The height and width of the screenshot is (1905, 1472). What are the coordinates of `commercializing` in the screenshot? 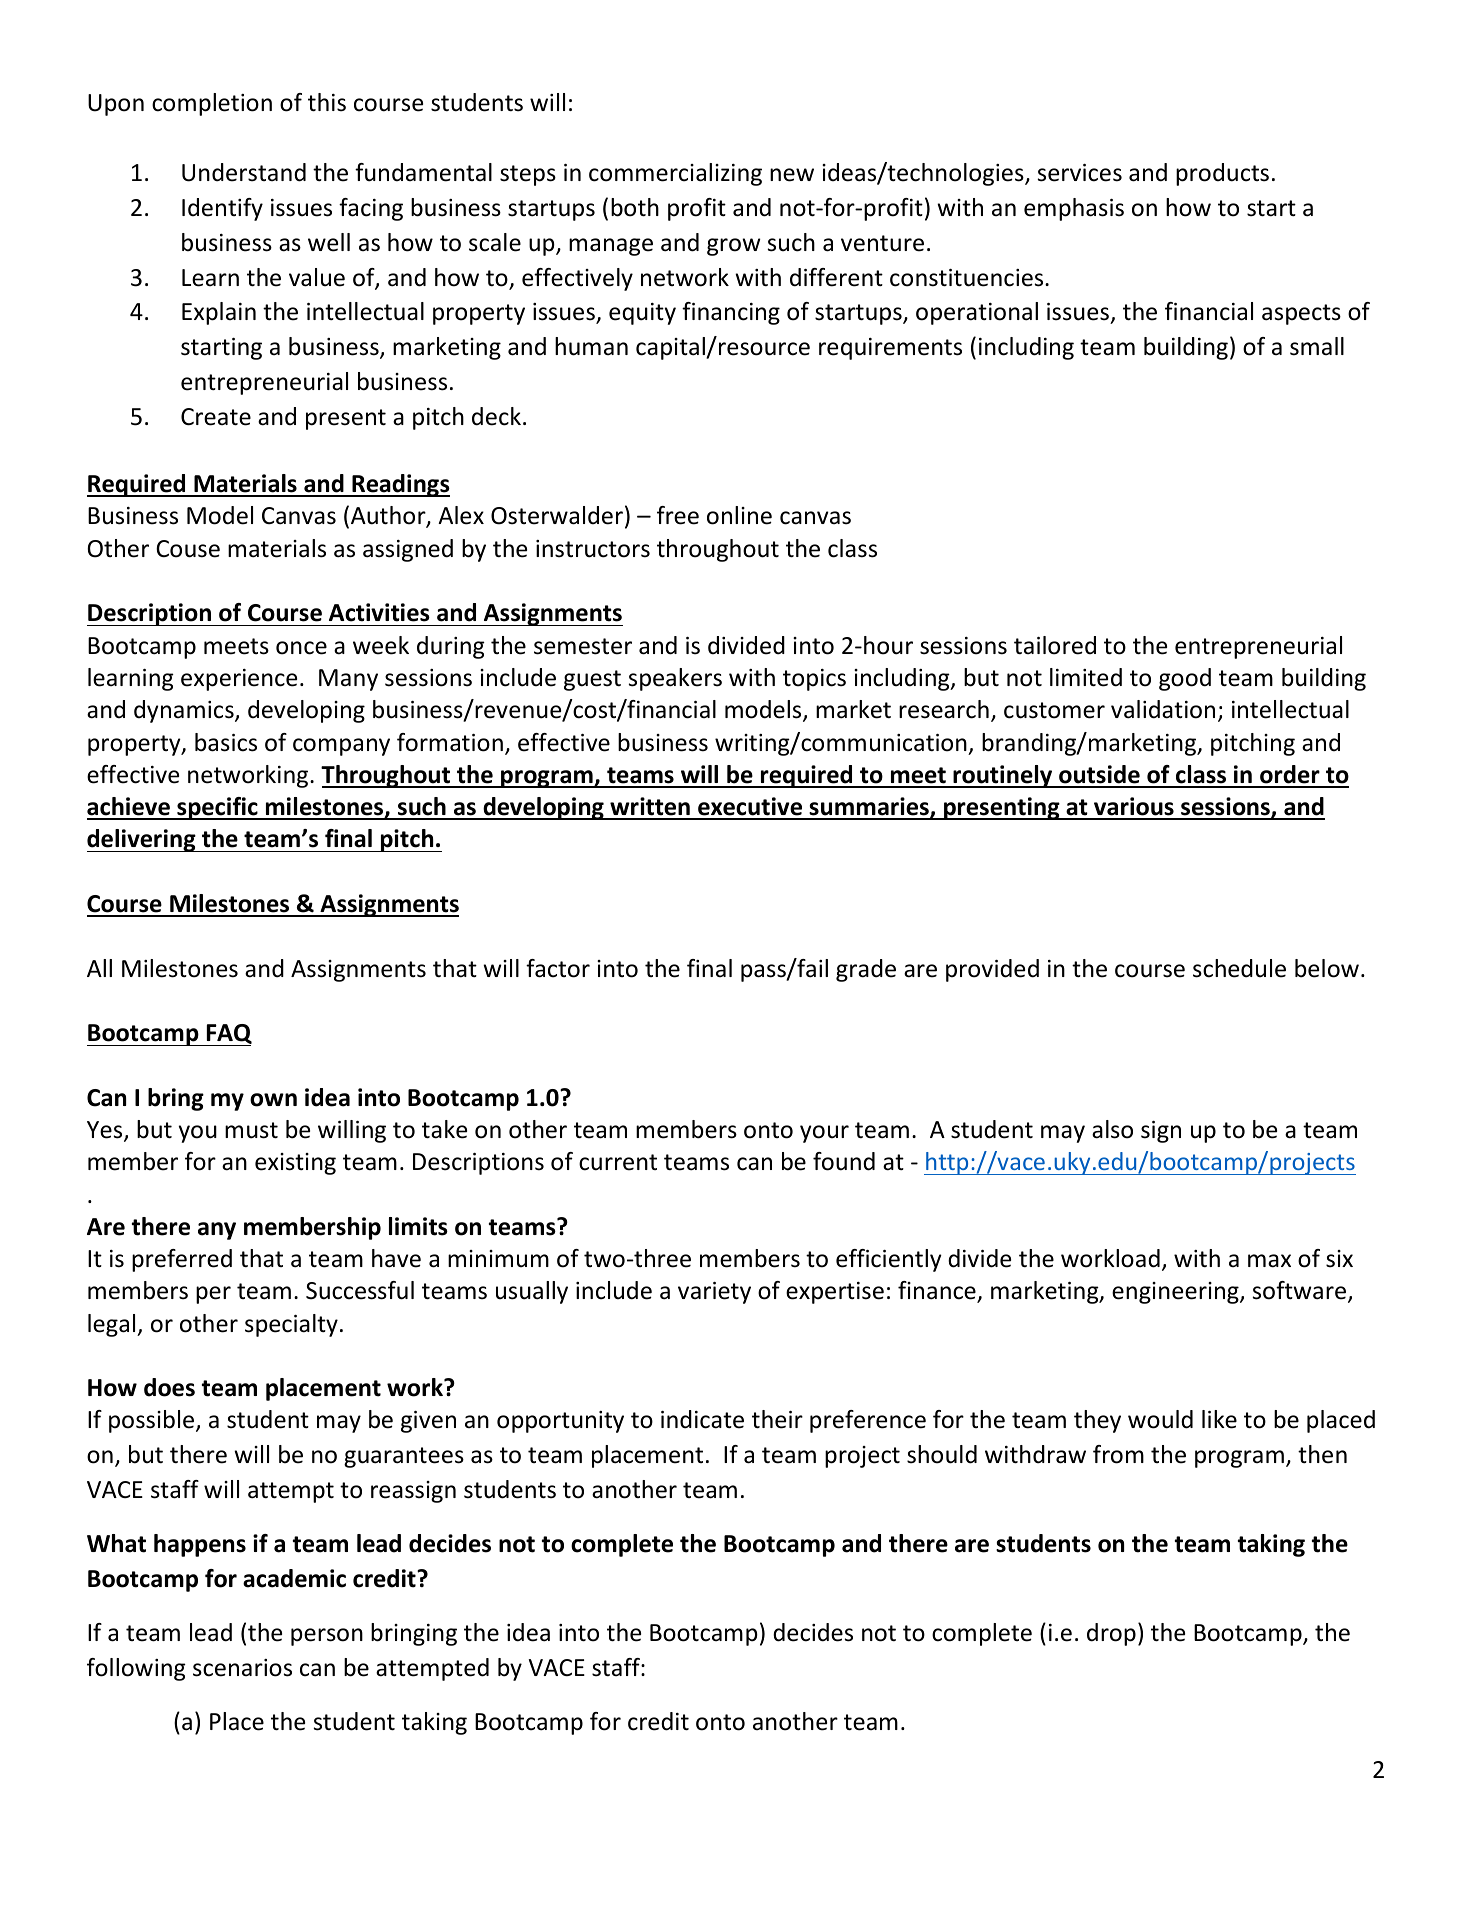 It's located at (675, 174).
